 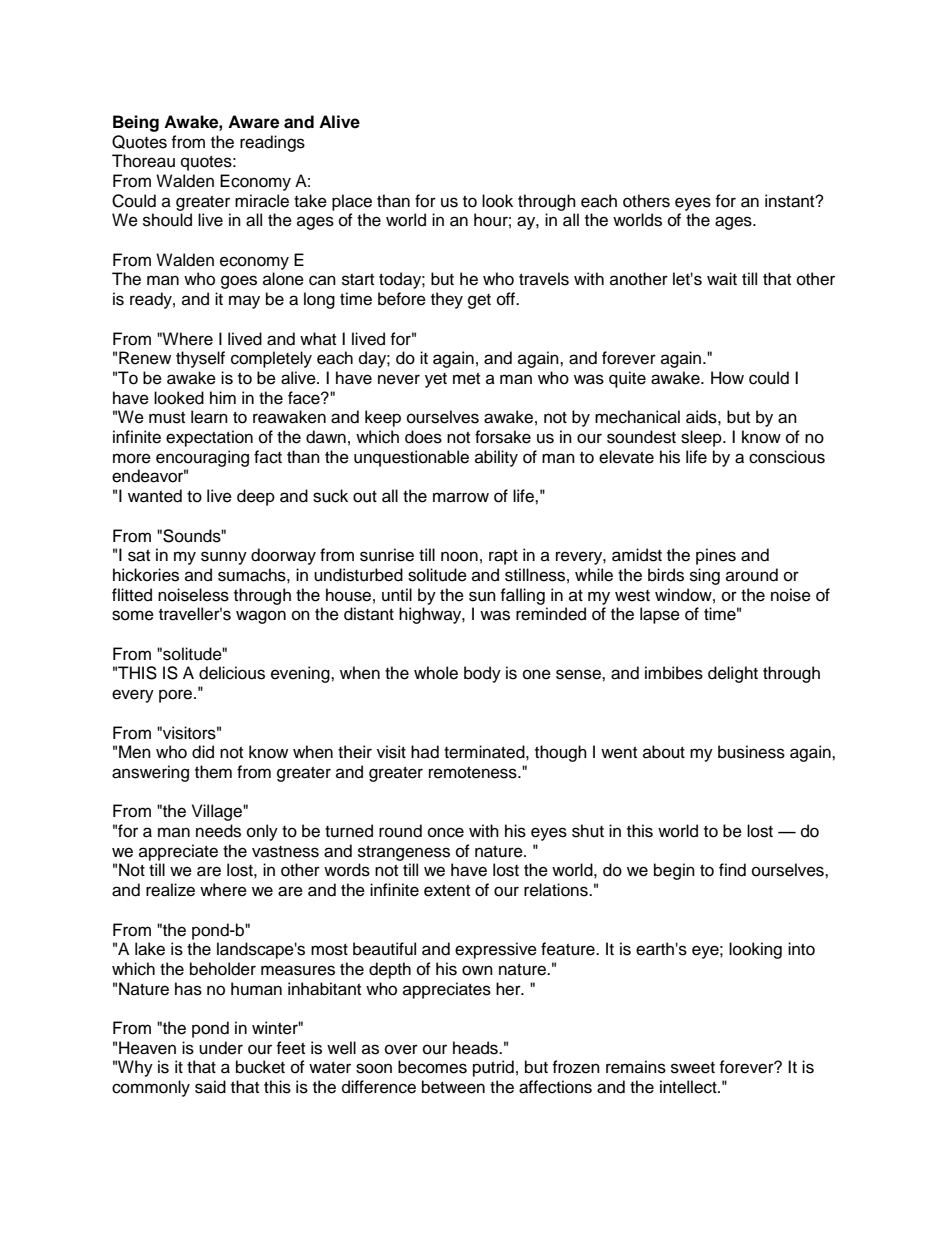 What do you see at coordinates (751, 752) in the document?
I see `business` at bounding box center [751, 752].
